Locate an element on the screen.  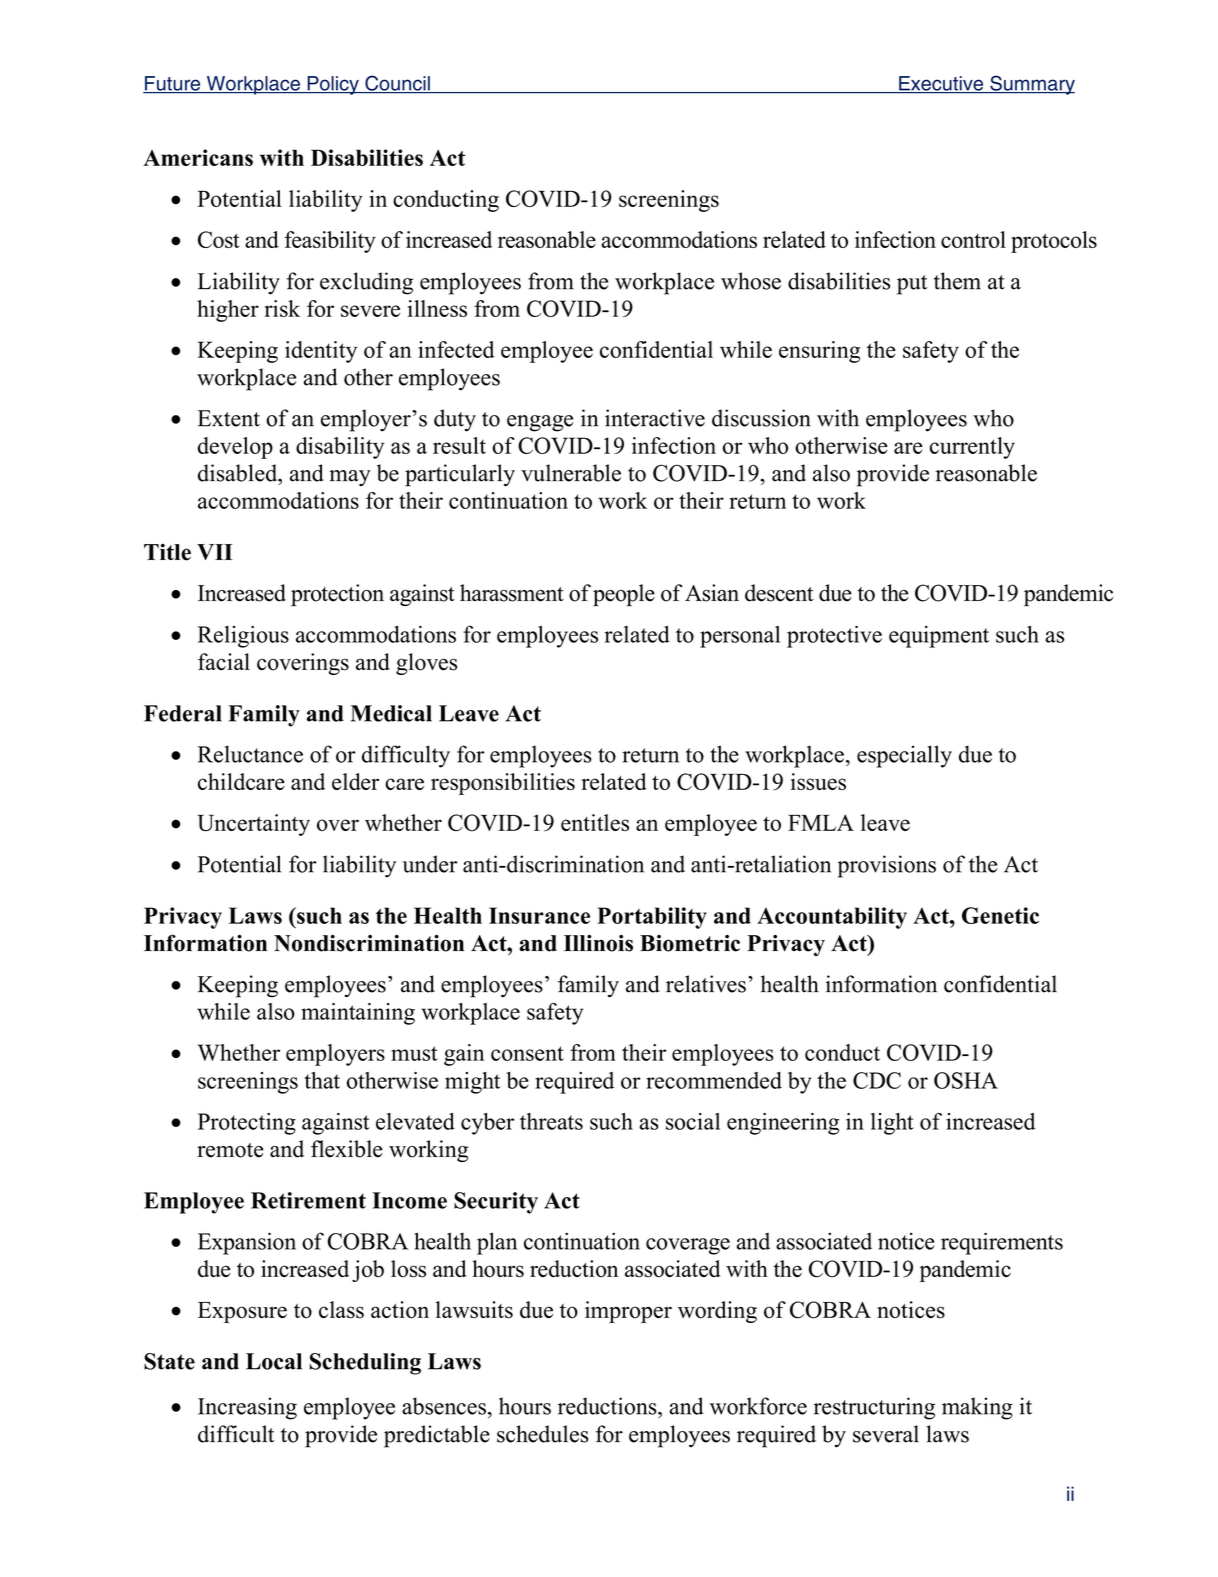
Policy is located at coordinates (333, 85).
